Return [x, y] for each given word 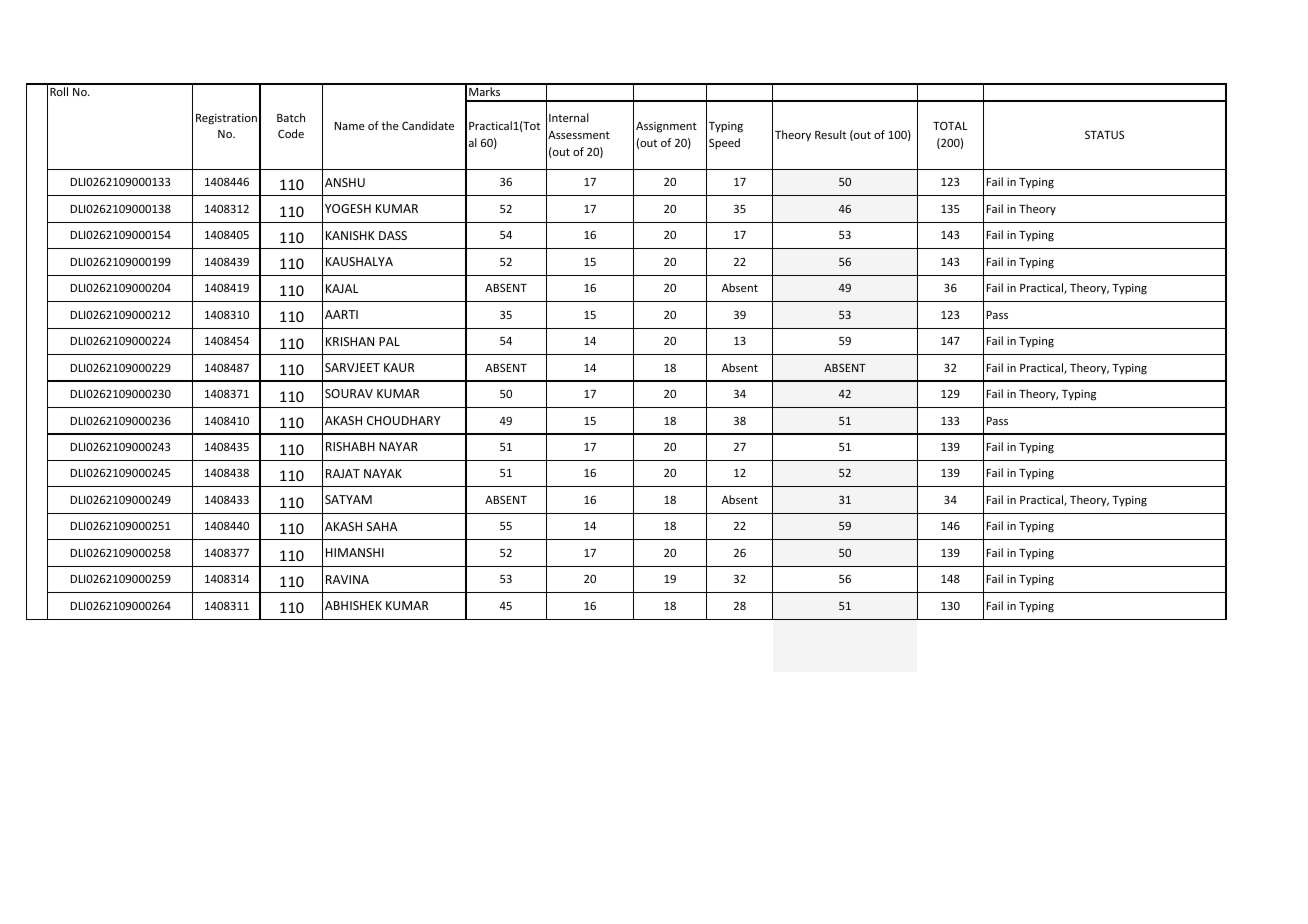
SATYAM [348, 499]
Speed [724, 144]
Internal [569, 117]
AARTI [341, 314]
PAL [389, 341]
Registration [226, 119]
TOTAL [950, 125]
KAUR [399, 367]
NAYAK [383, 473]
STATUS [1104, 134]
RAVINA [347, 579]
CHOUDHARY [403, 420]
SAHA [382, 526]
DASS [393, 235]
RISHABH [350, 446]
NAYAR [398, 446]
